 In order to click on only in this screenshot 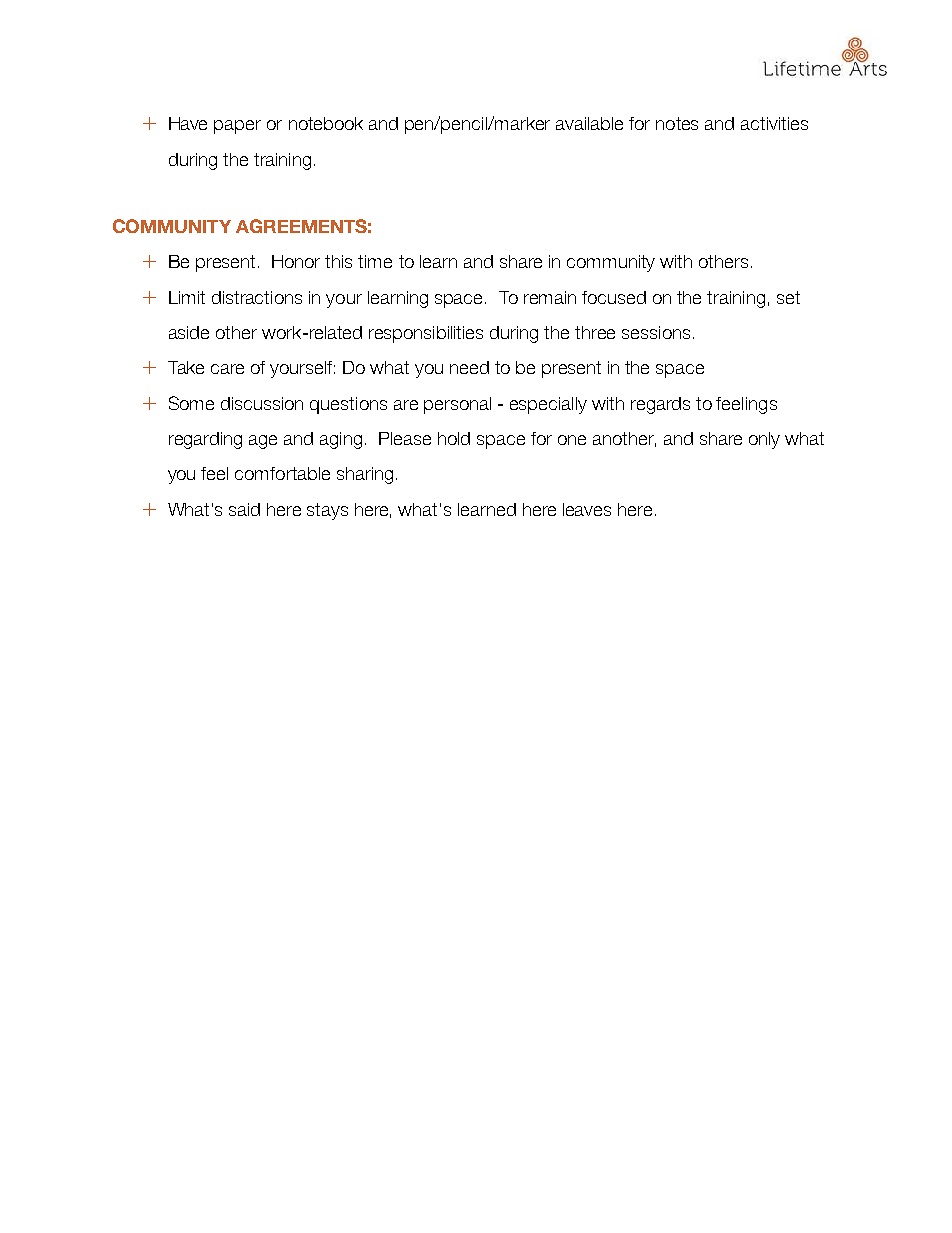, I will do `click(764, 440)`.
